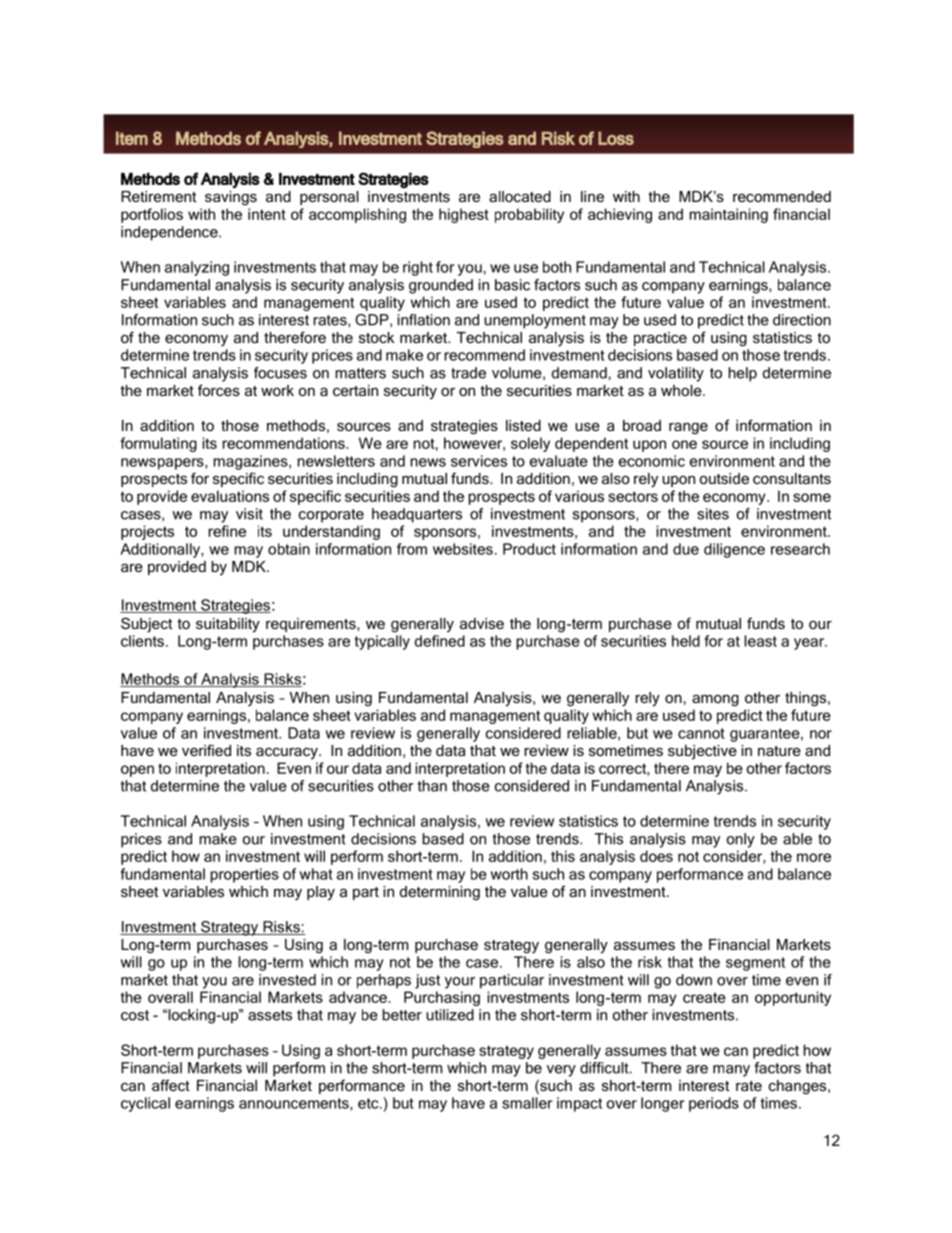 The image size is (952, 1233). I want to click on help, so click(742, 374).
